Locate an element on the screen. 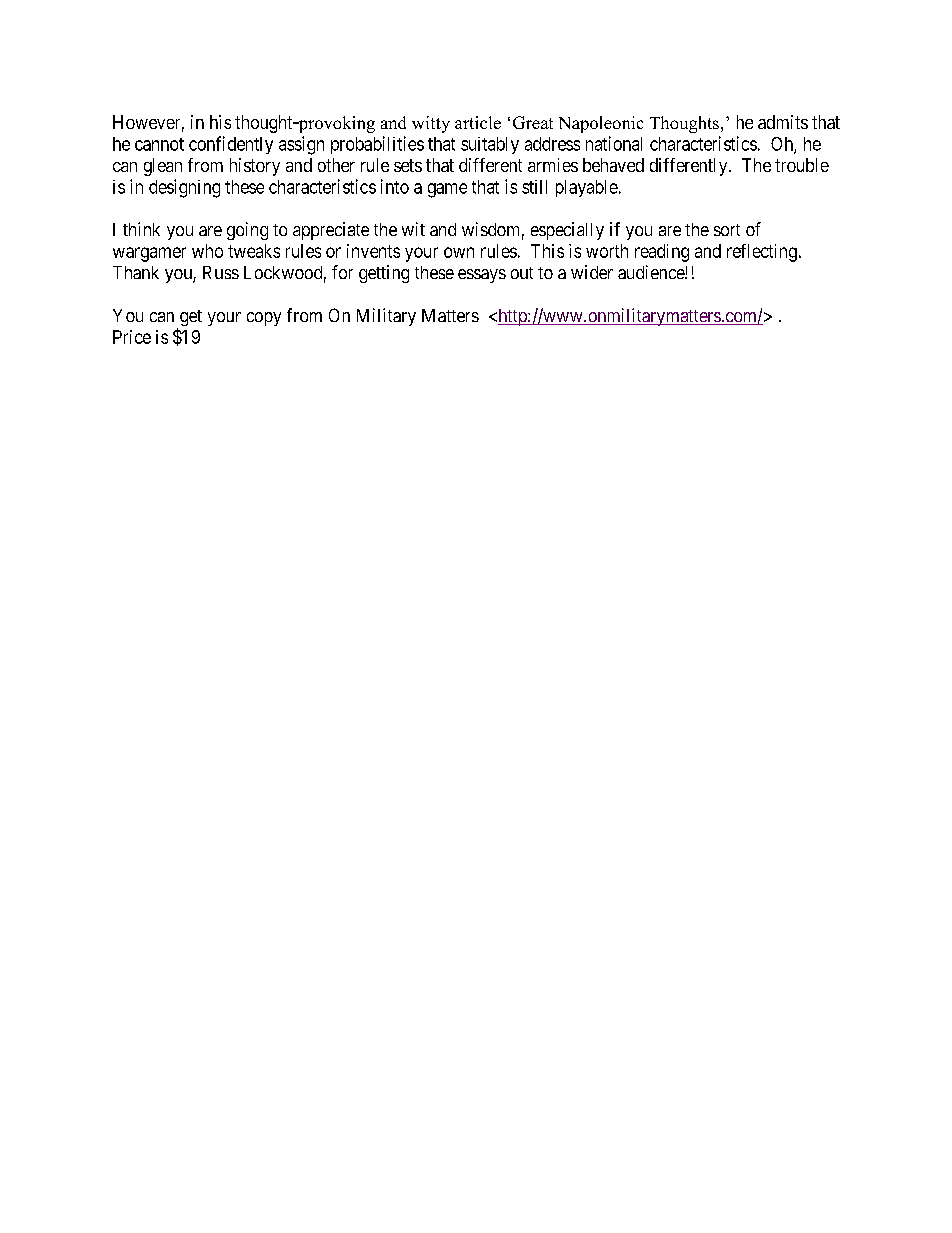 The height and width of the screenshot is (1233, 952). Russ is located at coordinates (221, 272).
